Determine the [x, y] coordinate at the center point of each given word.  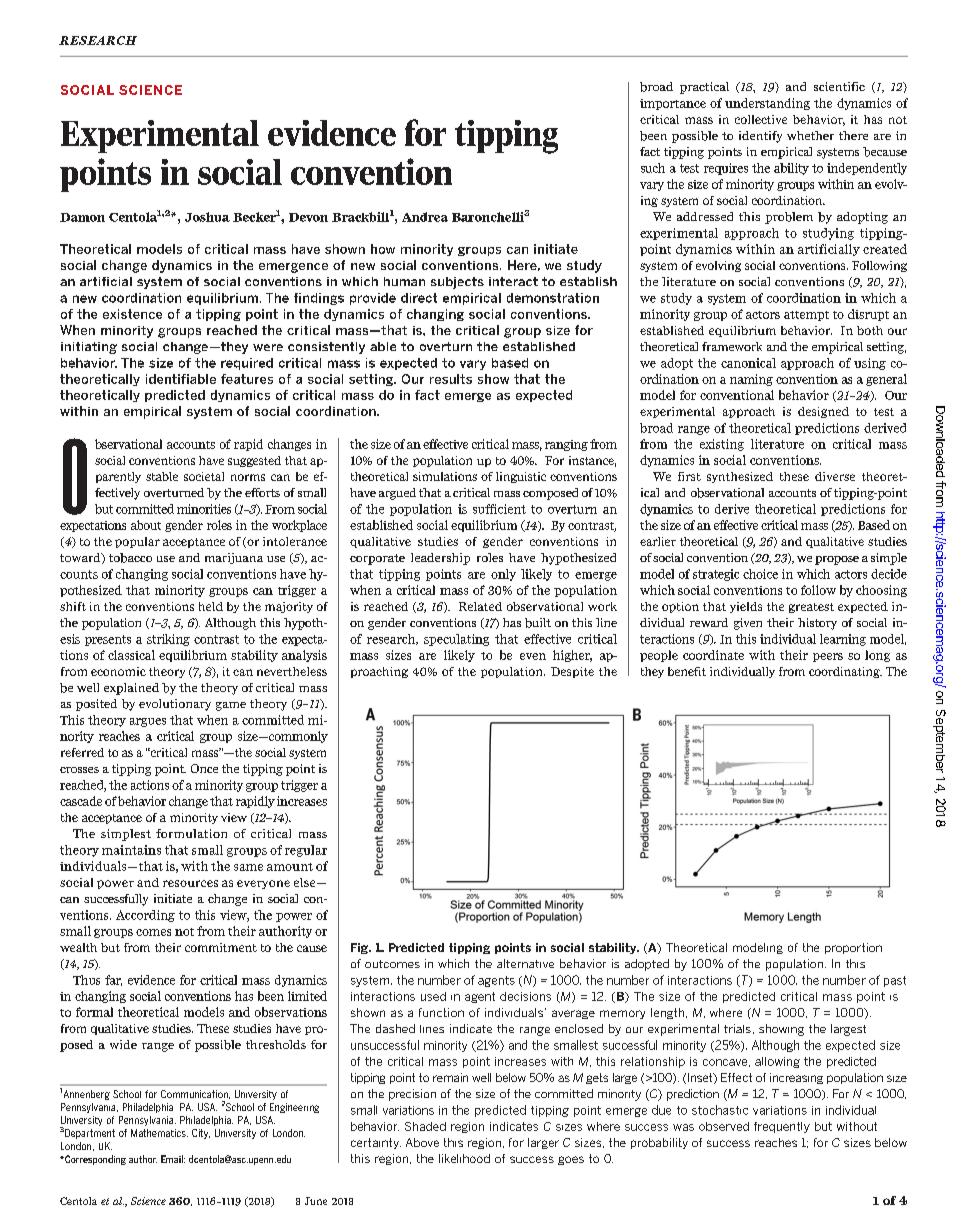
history [817, 624]
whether [810, 135]
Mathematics [159, 1133]
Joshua [207, 217]
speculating [456, 640]
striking [168, 640]
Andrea [425, 217]
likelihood [464, 1158]
